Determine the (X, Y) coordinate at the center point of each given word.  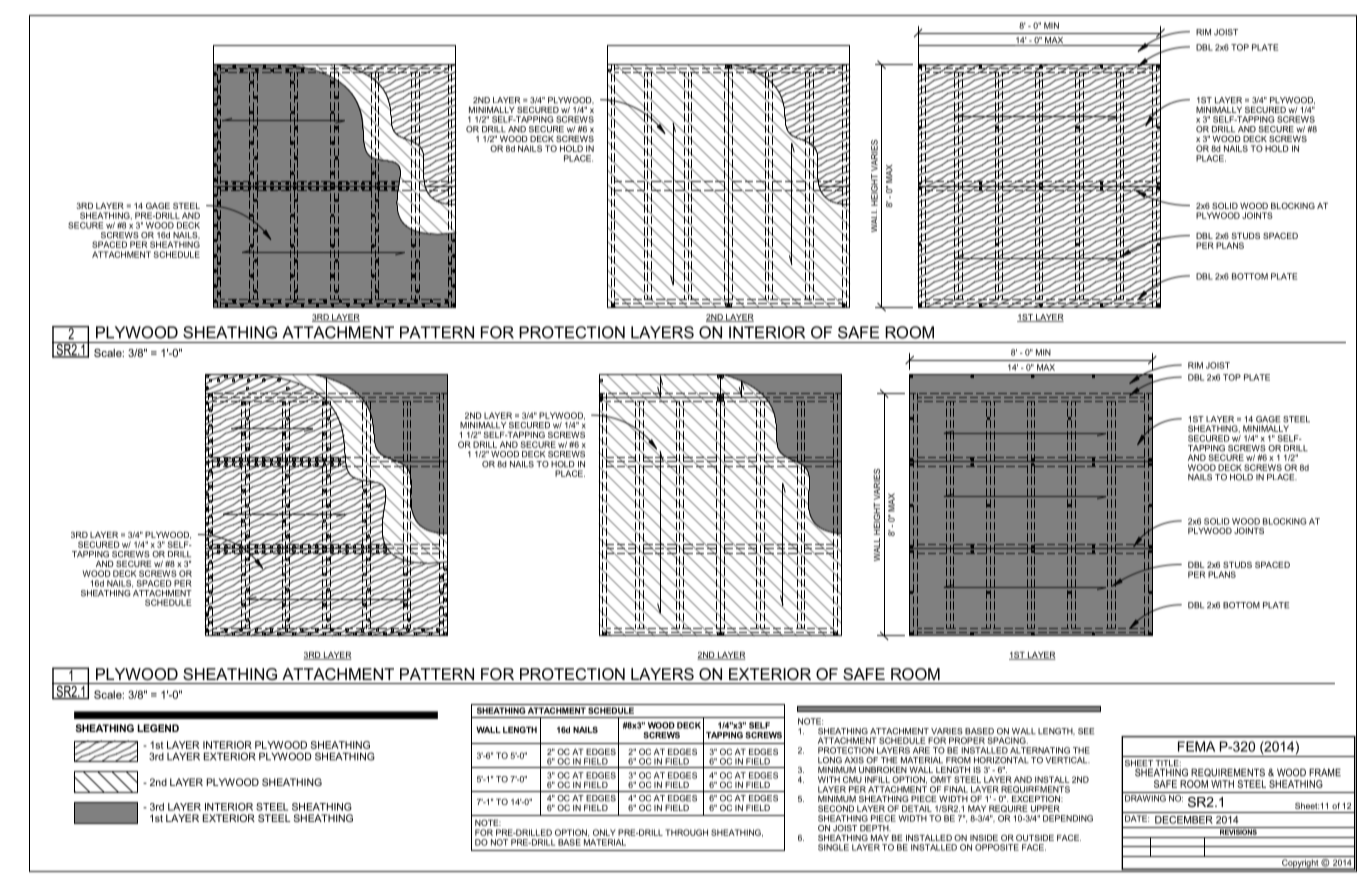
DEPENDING (1068, 818)
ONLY (604, 832)
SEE (1086, 731)
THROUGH (686, 832)
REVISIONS (1238, 831)
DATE (1137, 818)
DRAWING (1145, 798)
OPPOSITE (997, 847)
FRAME (1325, 772)
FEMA (1196, 746)
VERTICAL (1067, 760)
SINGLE (833, 847)
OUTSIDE (1035, 837)
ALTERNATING (1040, 750)
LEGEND (158, 728)
